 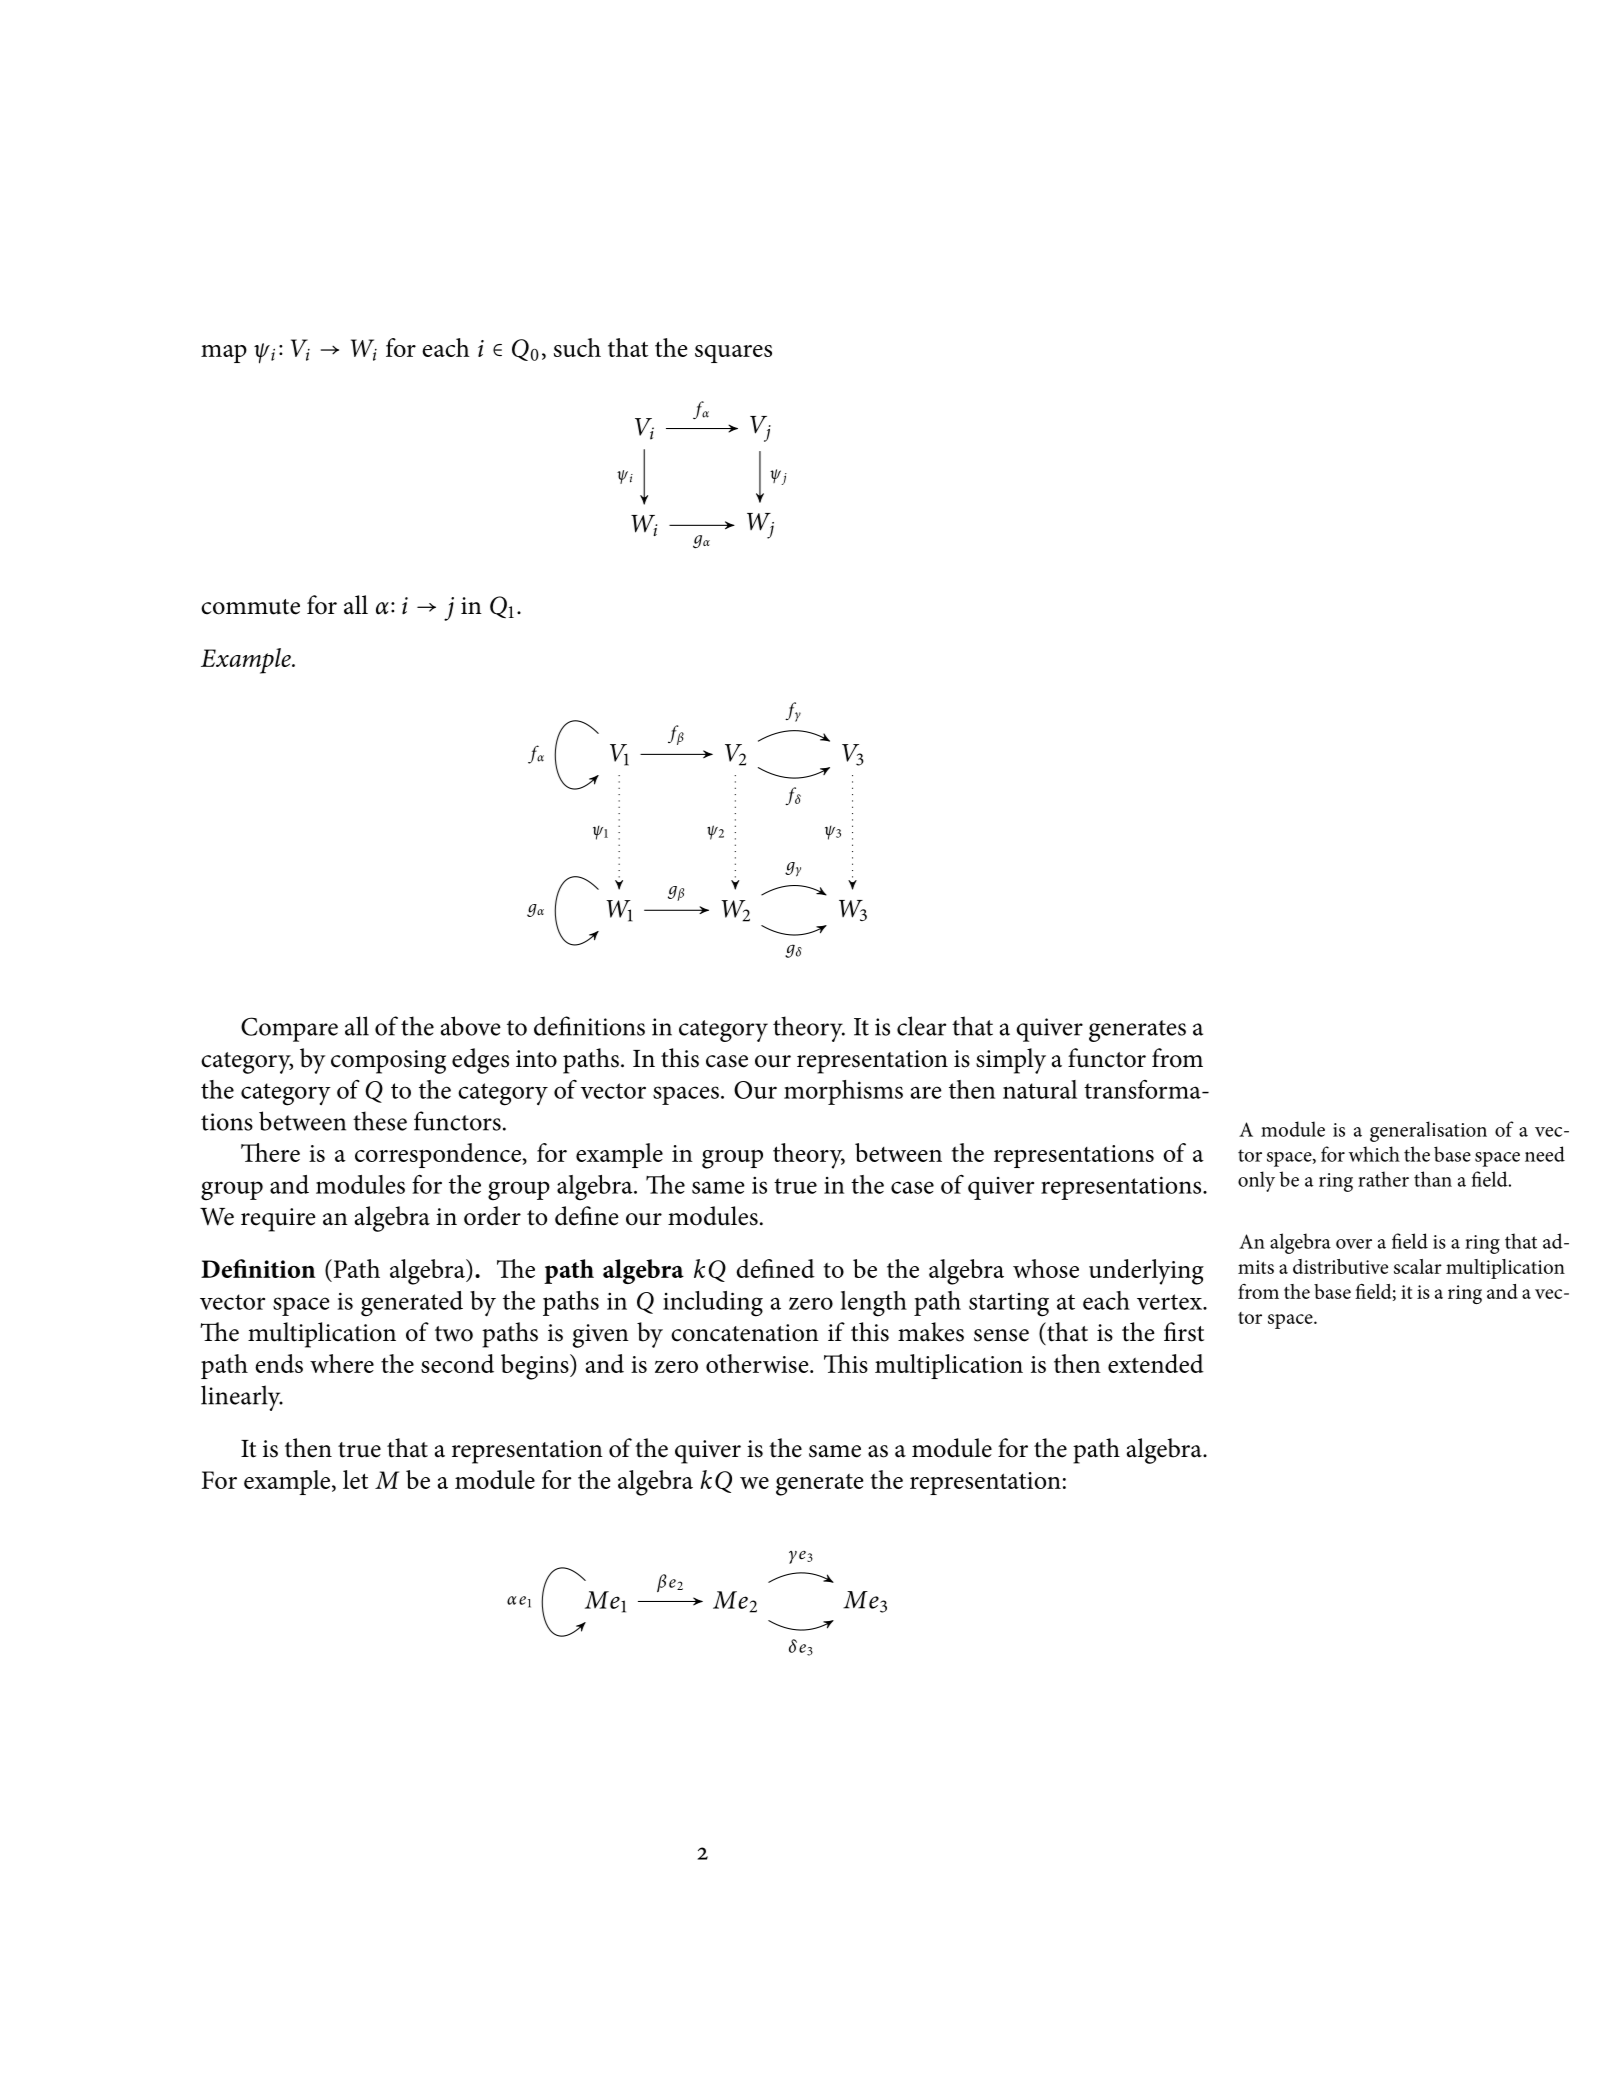 I want to click on simply, so click(x=1011, y=1061).
